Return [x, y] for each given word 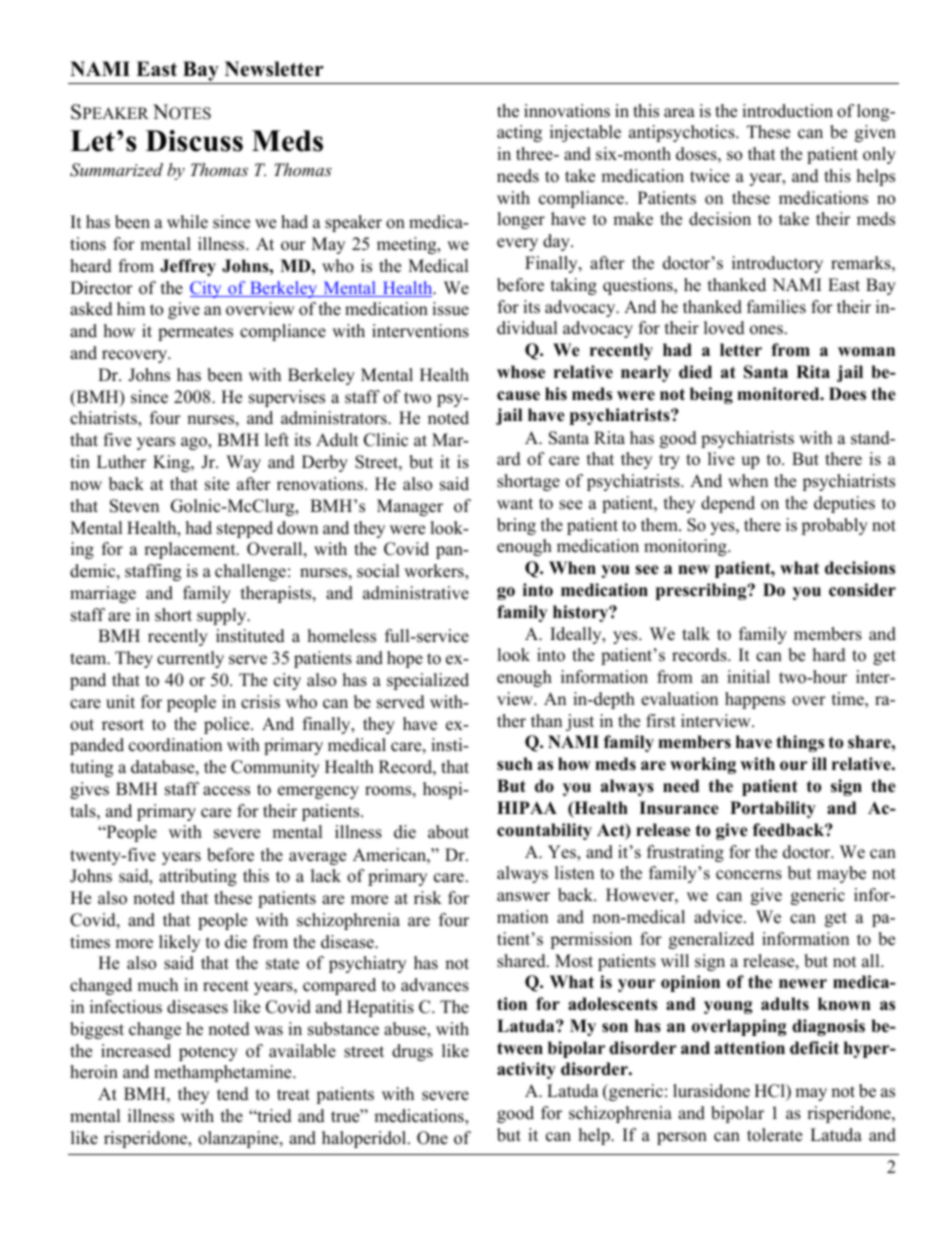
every [517, 244]
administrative [416, 593]
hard [829, 655]
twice [710, 176]
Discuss [194, 141]
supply [223, 616]
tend [233, 1094]
